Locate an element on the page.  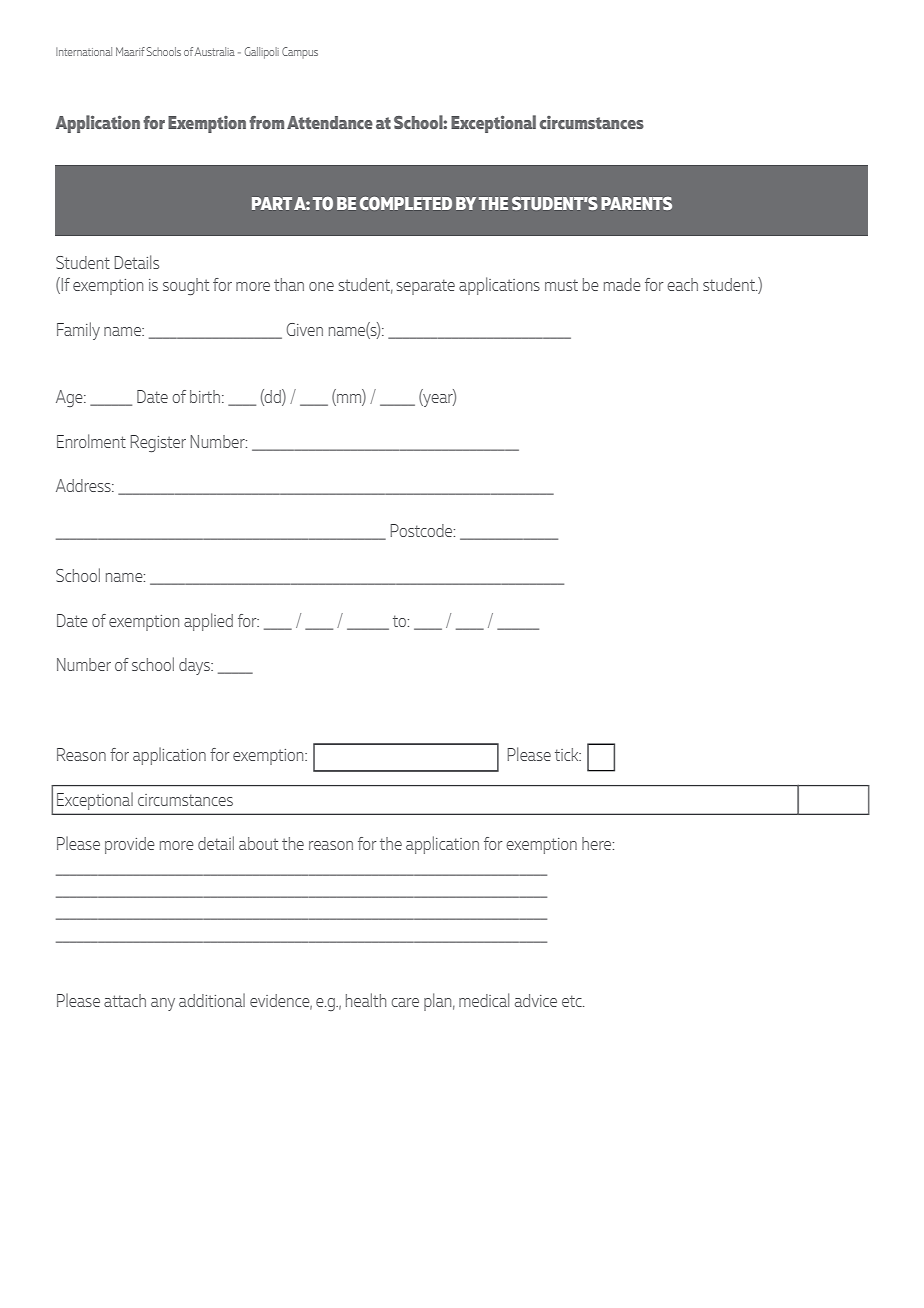
International is located at coordinates (84, 51).
